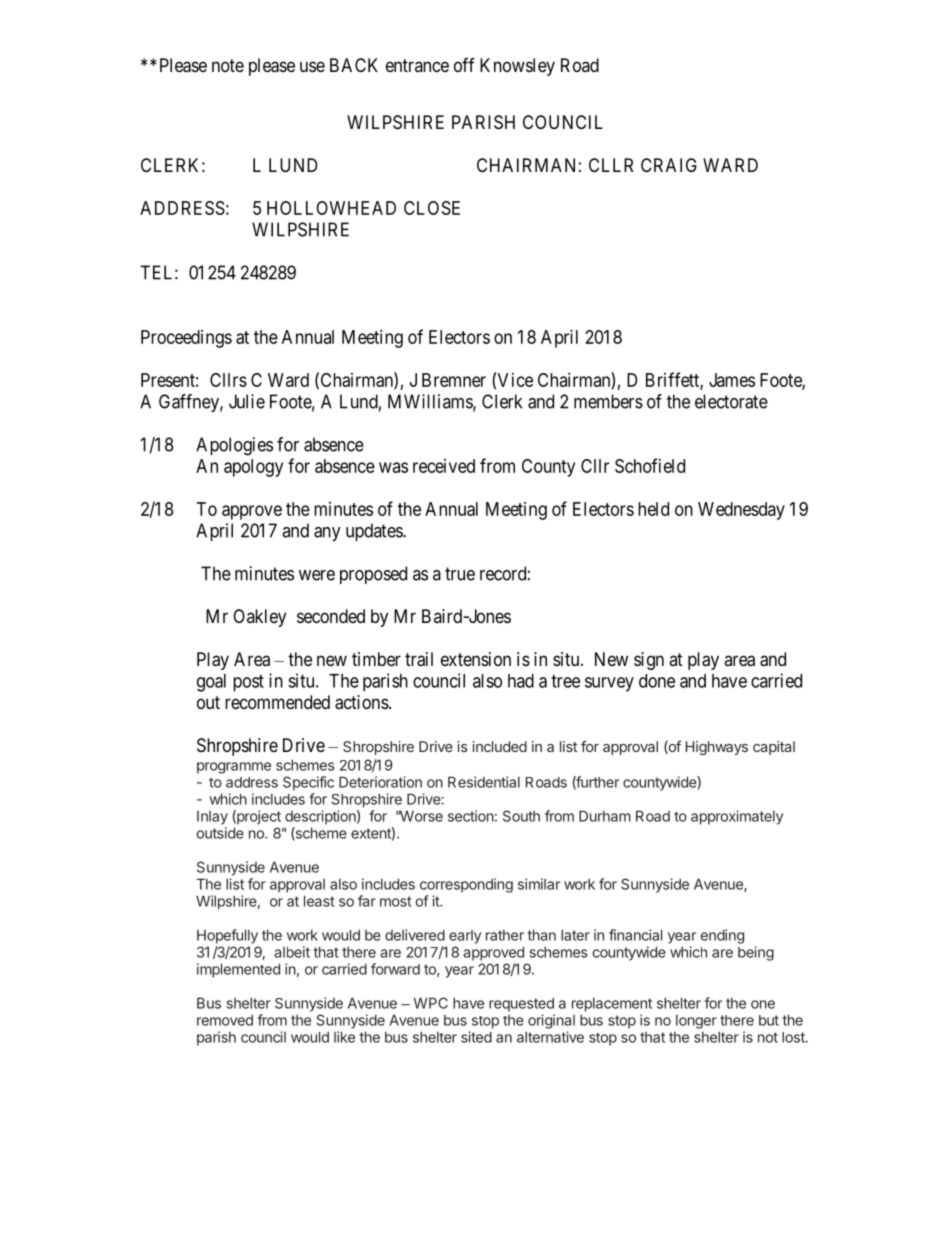 The image size is (952, 1233). Describe the element at coordinates (696, 1022) in the image. I see `longer` at that location.
